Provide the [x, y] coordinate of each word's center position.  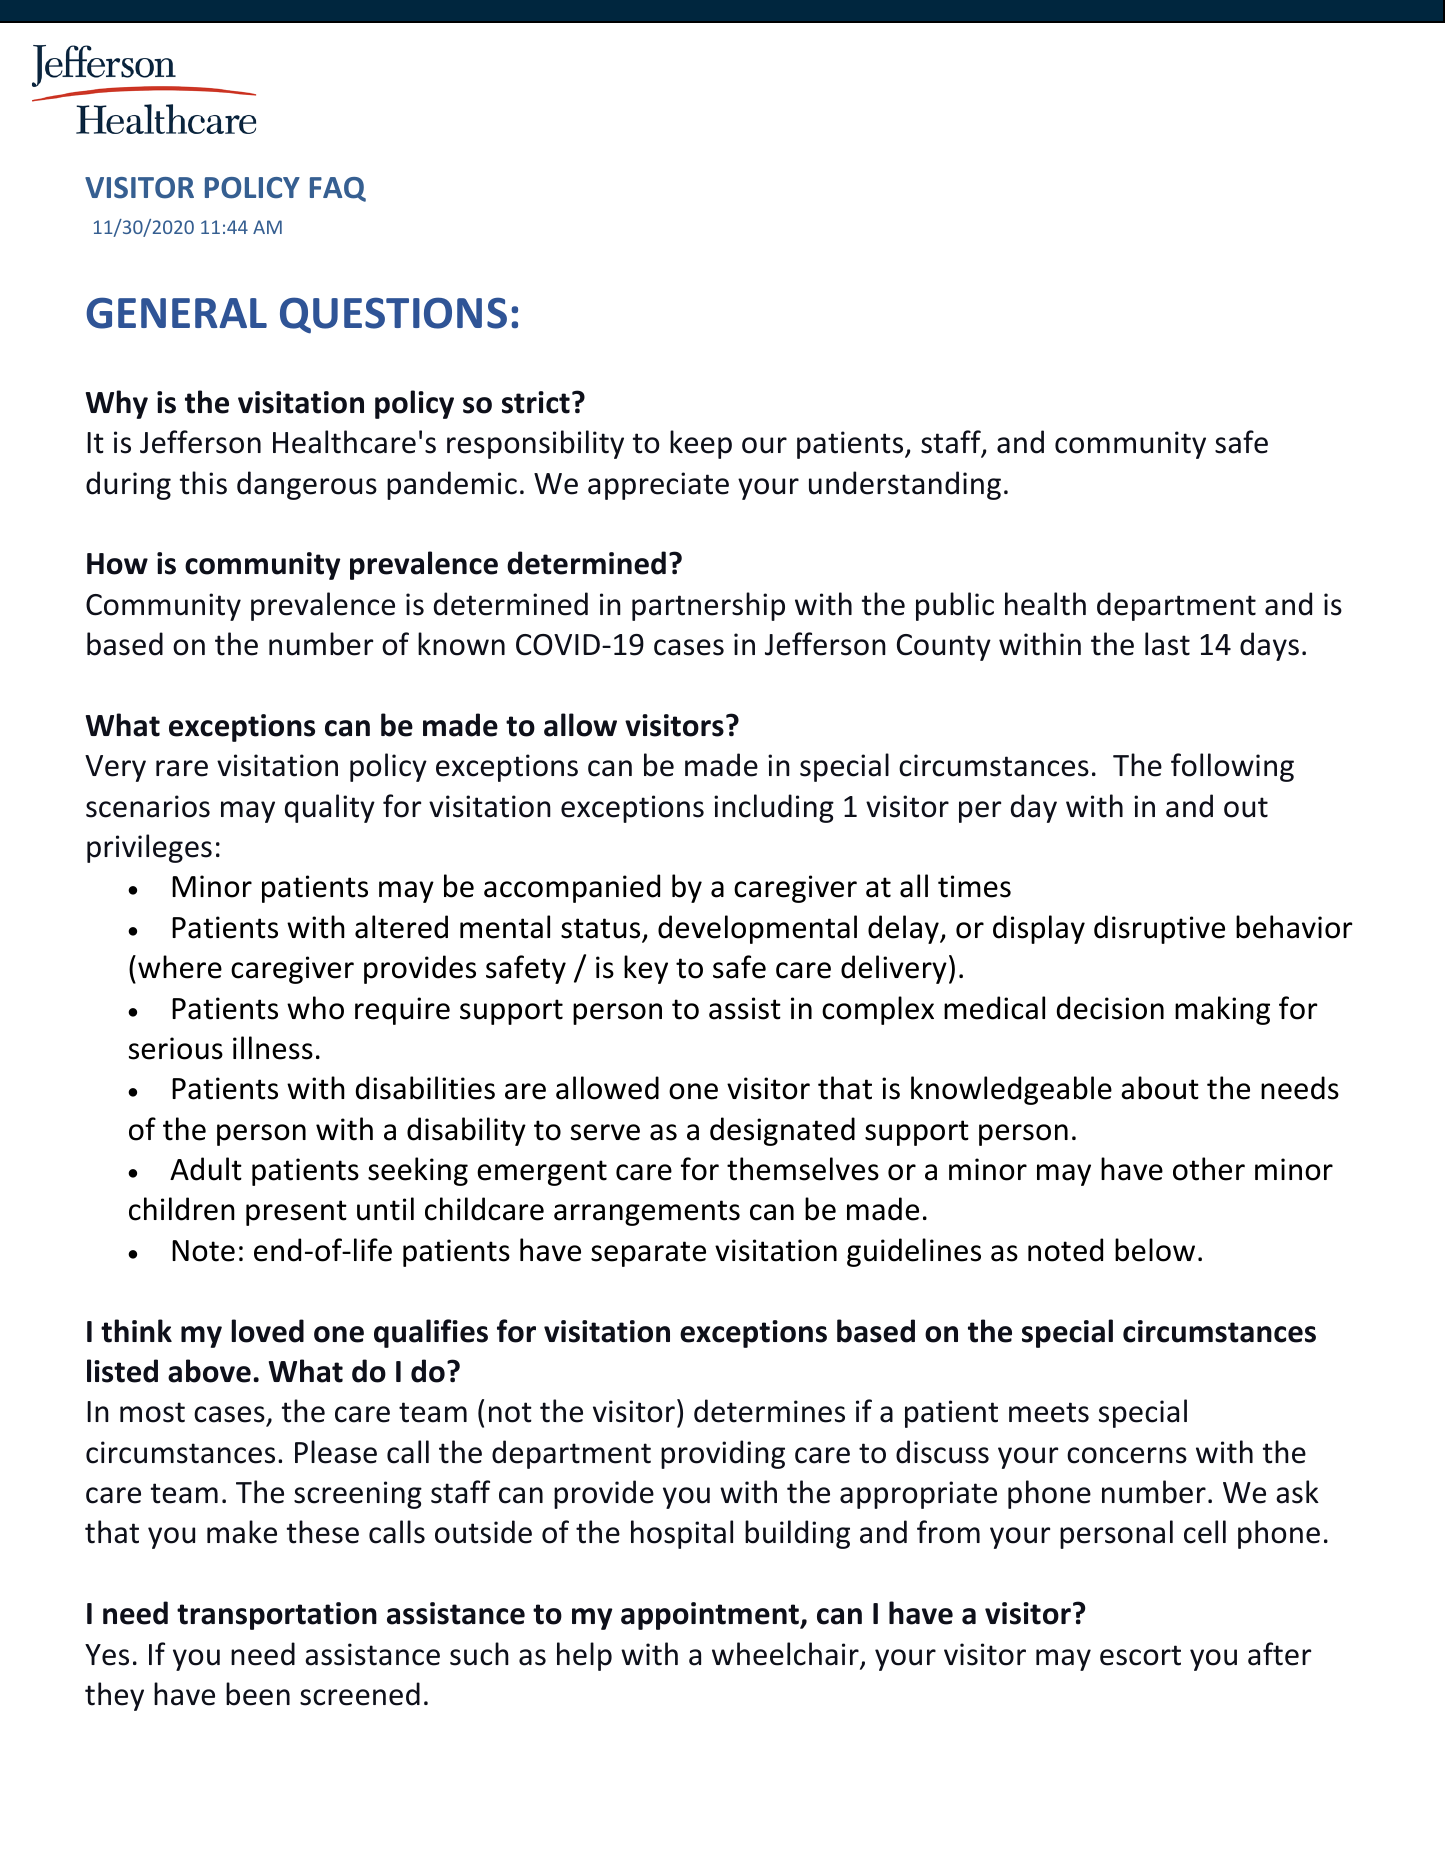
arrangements [647, 1213]
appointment [711, 1616]
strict [536, 402]
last [1167, 644]
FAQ [338, 189]
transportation [277, 1616]
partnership [708, 606]
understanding [905, 485]
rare [182, 768]
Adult [206, 1169]
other [1209, 1169]
